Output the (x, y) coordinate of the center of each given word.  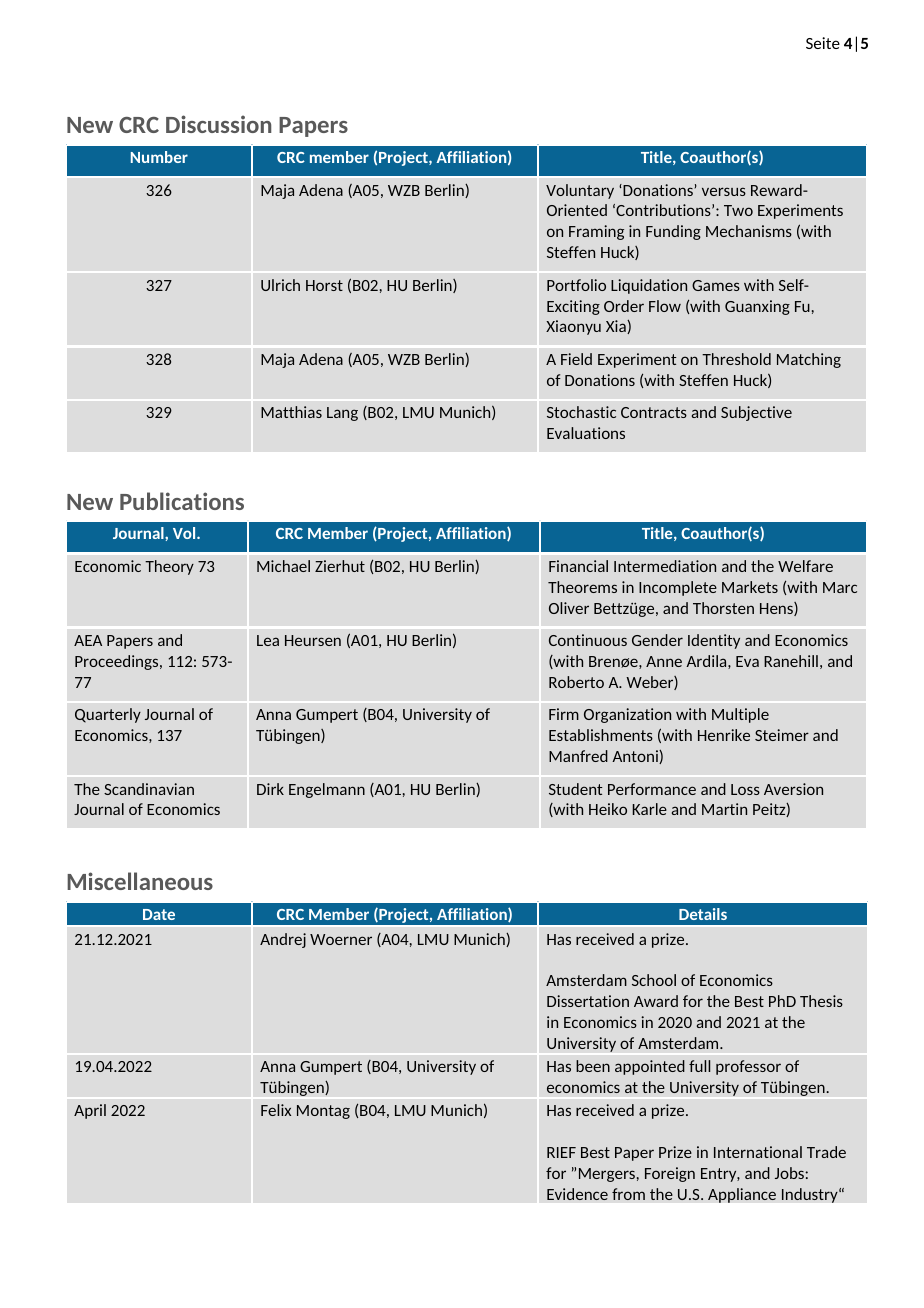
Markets (750, 587)
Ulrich (280, 285)
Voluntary (580, 191)
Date (159, 914)
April (90, 1111)
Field (576, 359)
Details (703, 914)
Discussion (218, 124)
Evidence (577, 1194)
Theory (169, 567)
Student (576, 789)
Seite (823, 43)
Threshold (736, 359)
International (758, 1152)
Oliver (569, 608)
